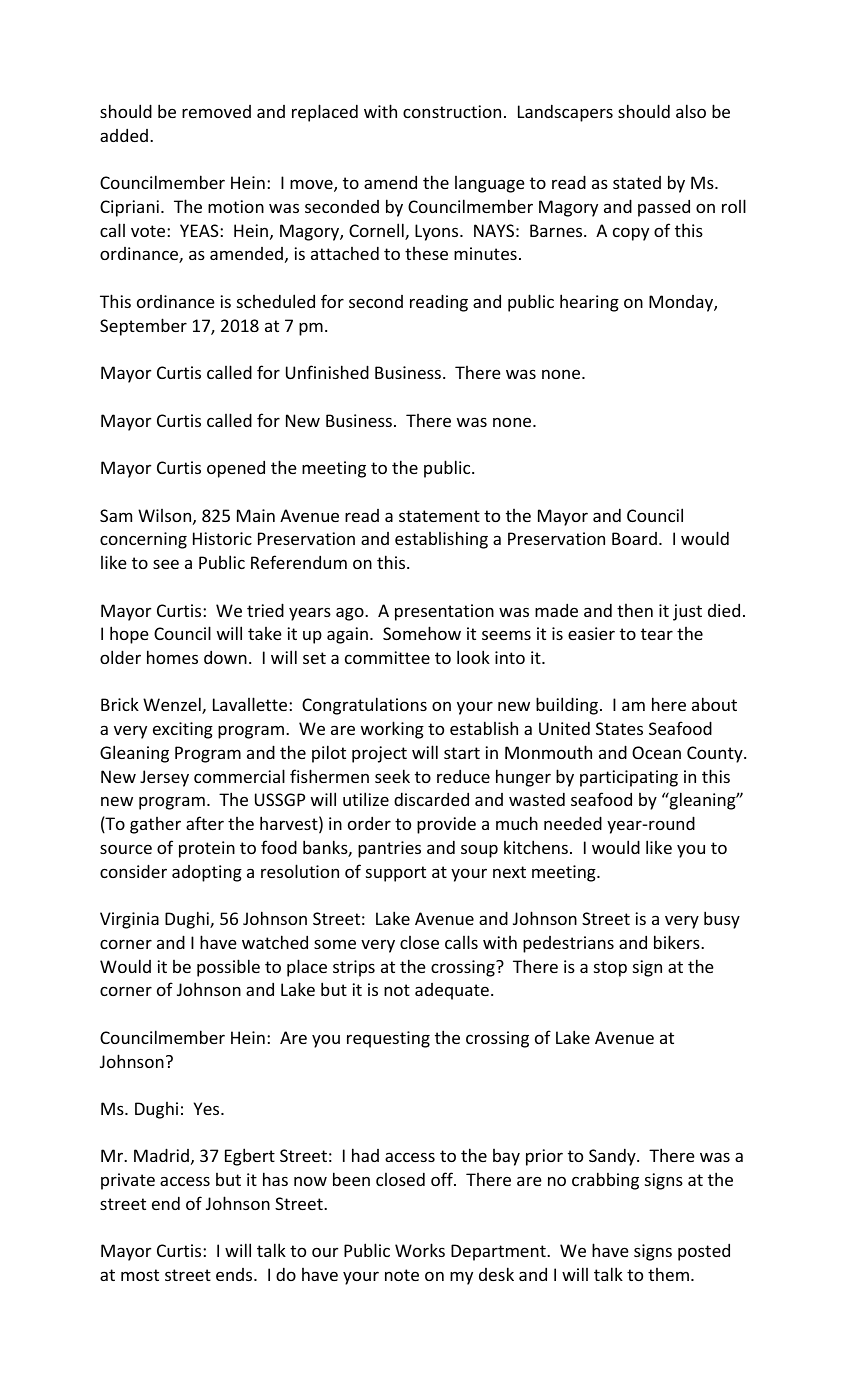 This screenshot has width=849, height=1400. I want to click on added, so click(124, 135).
